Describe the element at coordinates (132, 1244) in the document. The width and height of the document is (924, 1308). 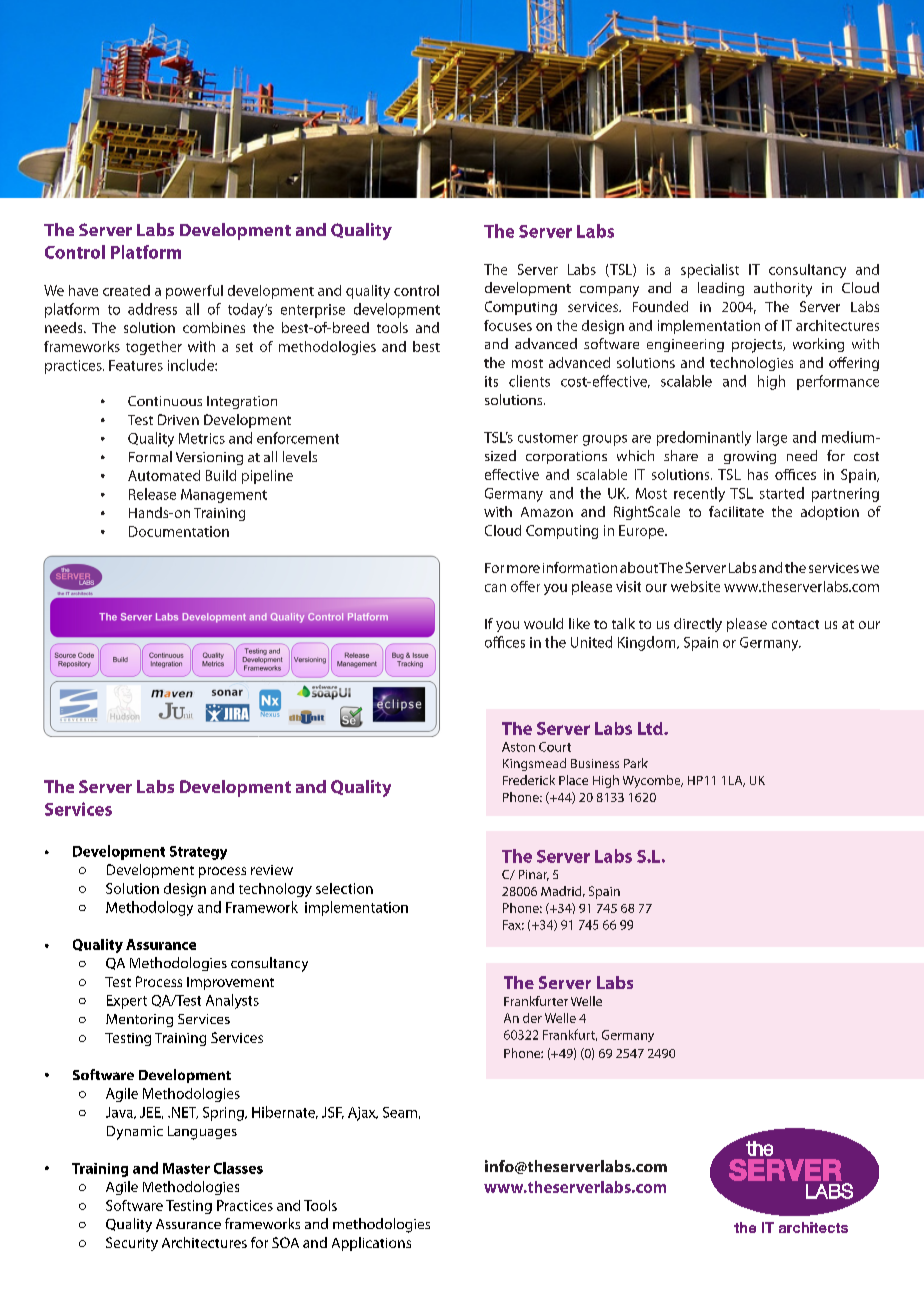
I see `Security` at that location.
